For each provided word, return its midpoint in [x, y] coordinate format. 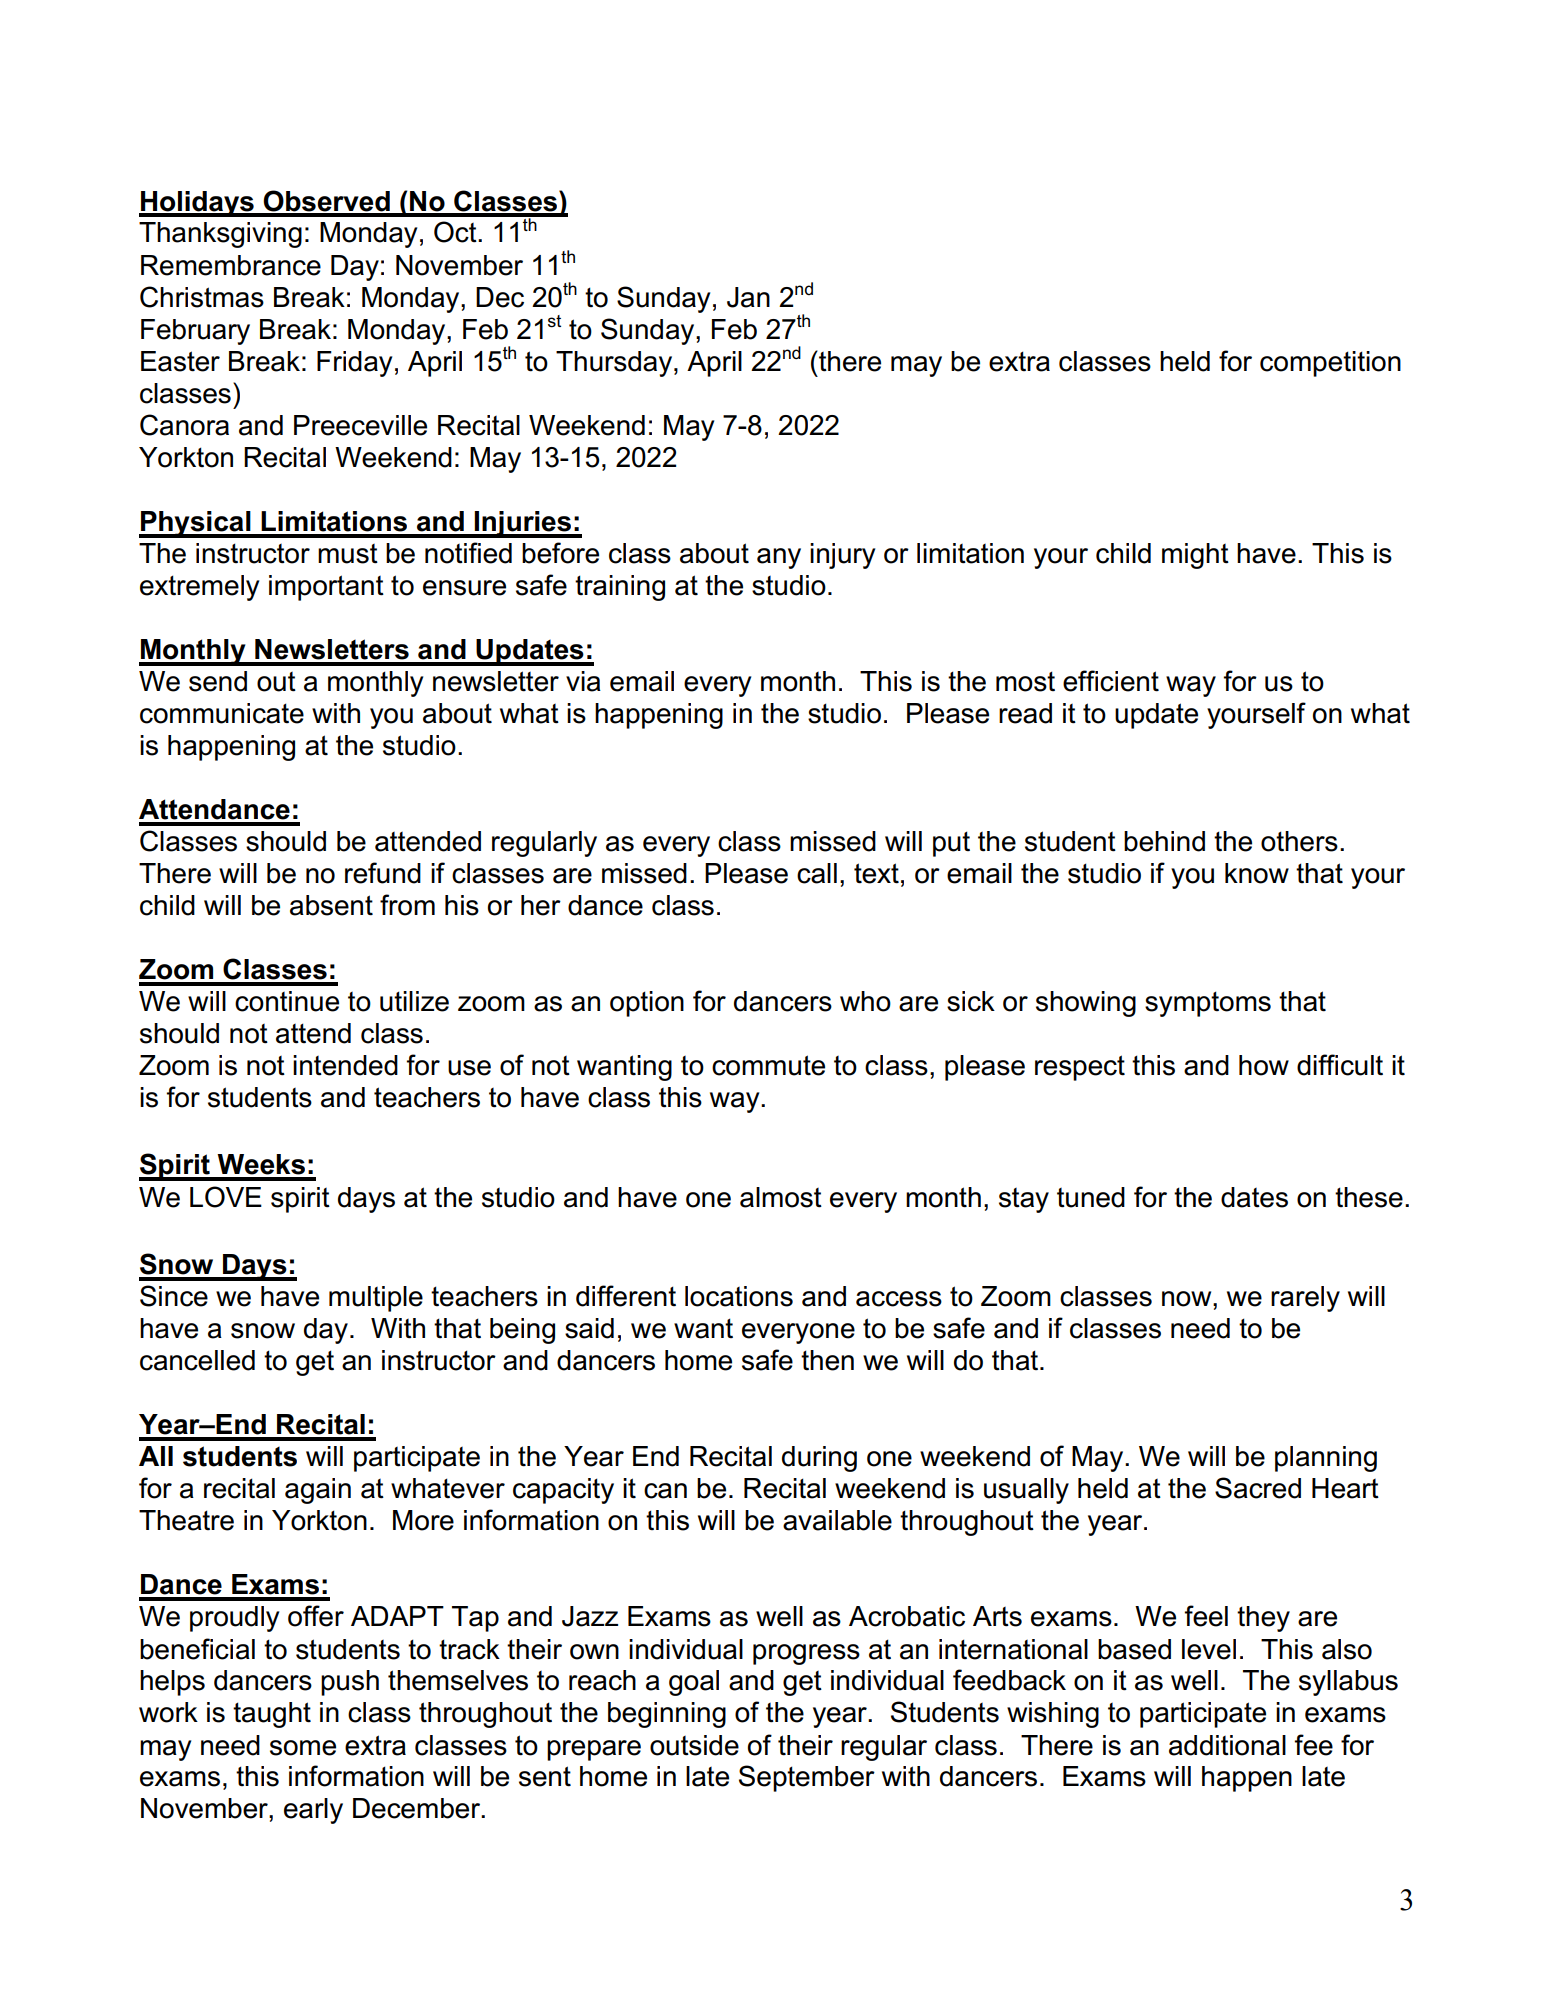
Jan [748, 297]
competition [1330, 364]
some [303, 1748]
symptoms [1208, 1004]
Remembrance [231, 265]
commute [768, 1065]
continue [287, 1001]
